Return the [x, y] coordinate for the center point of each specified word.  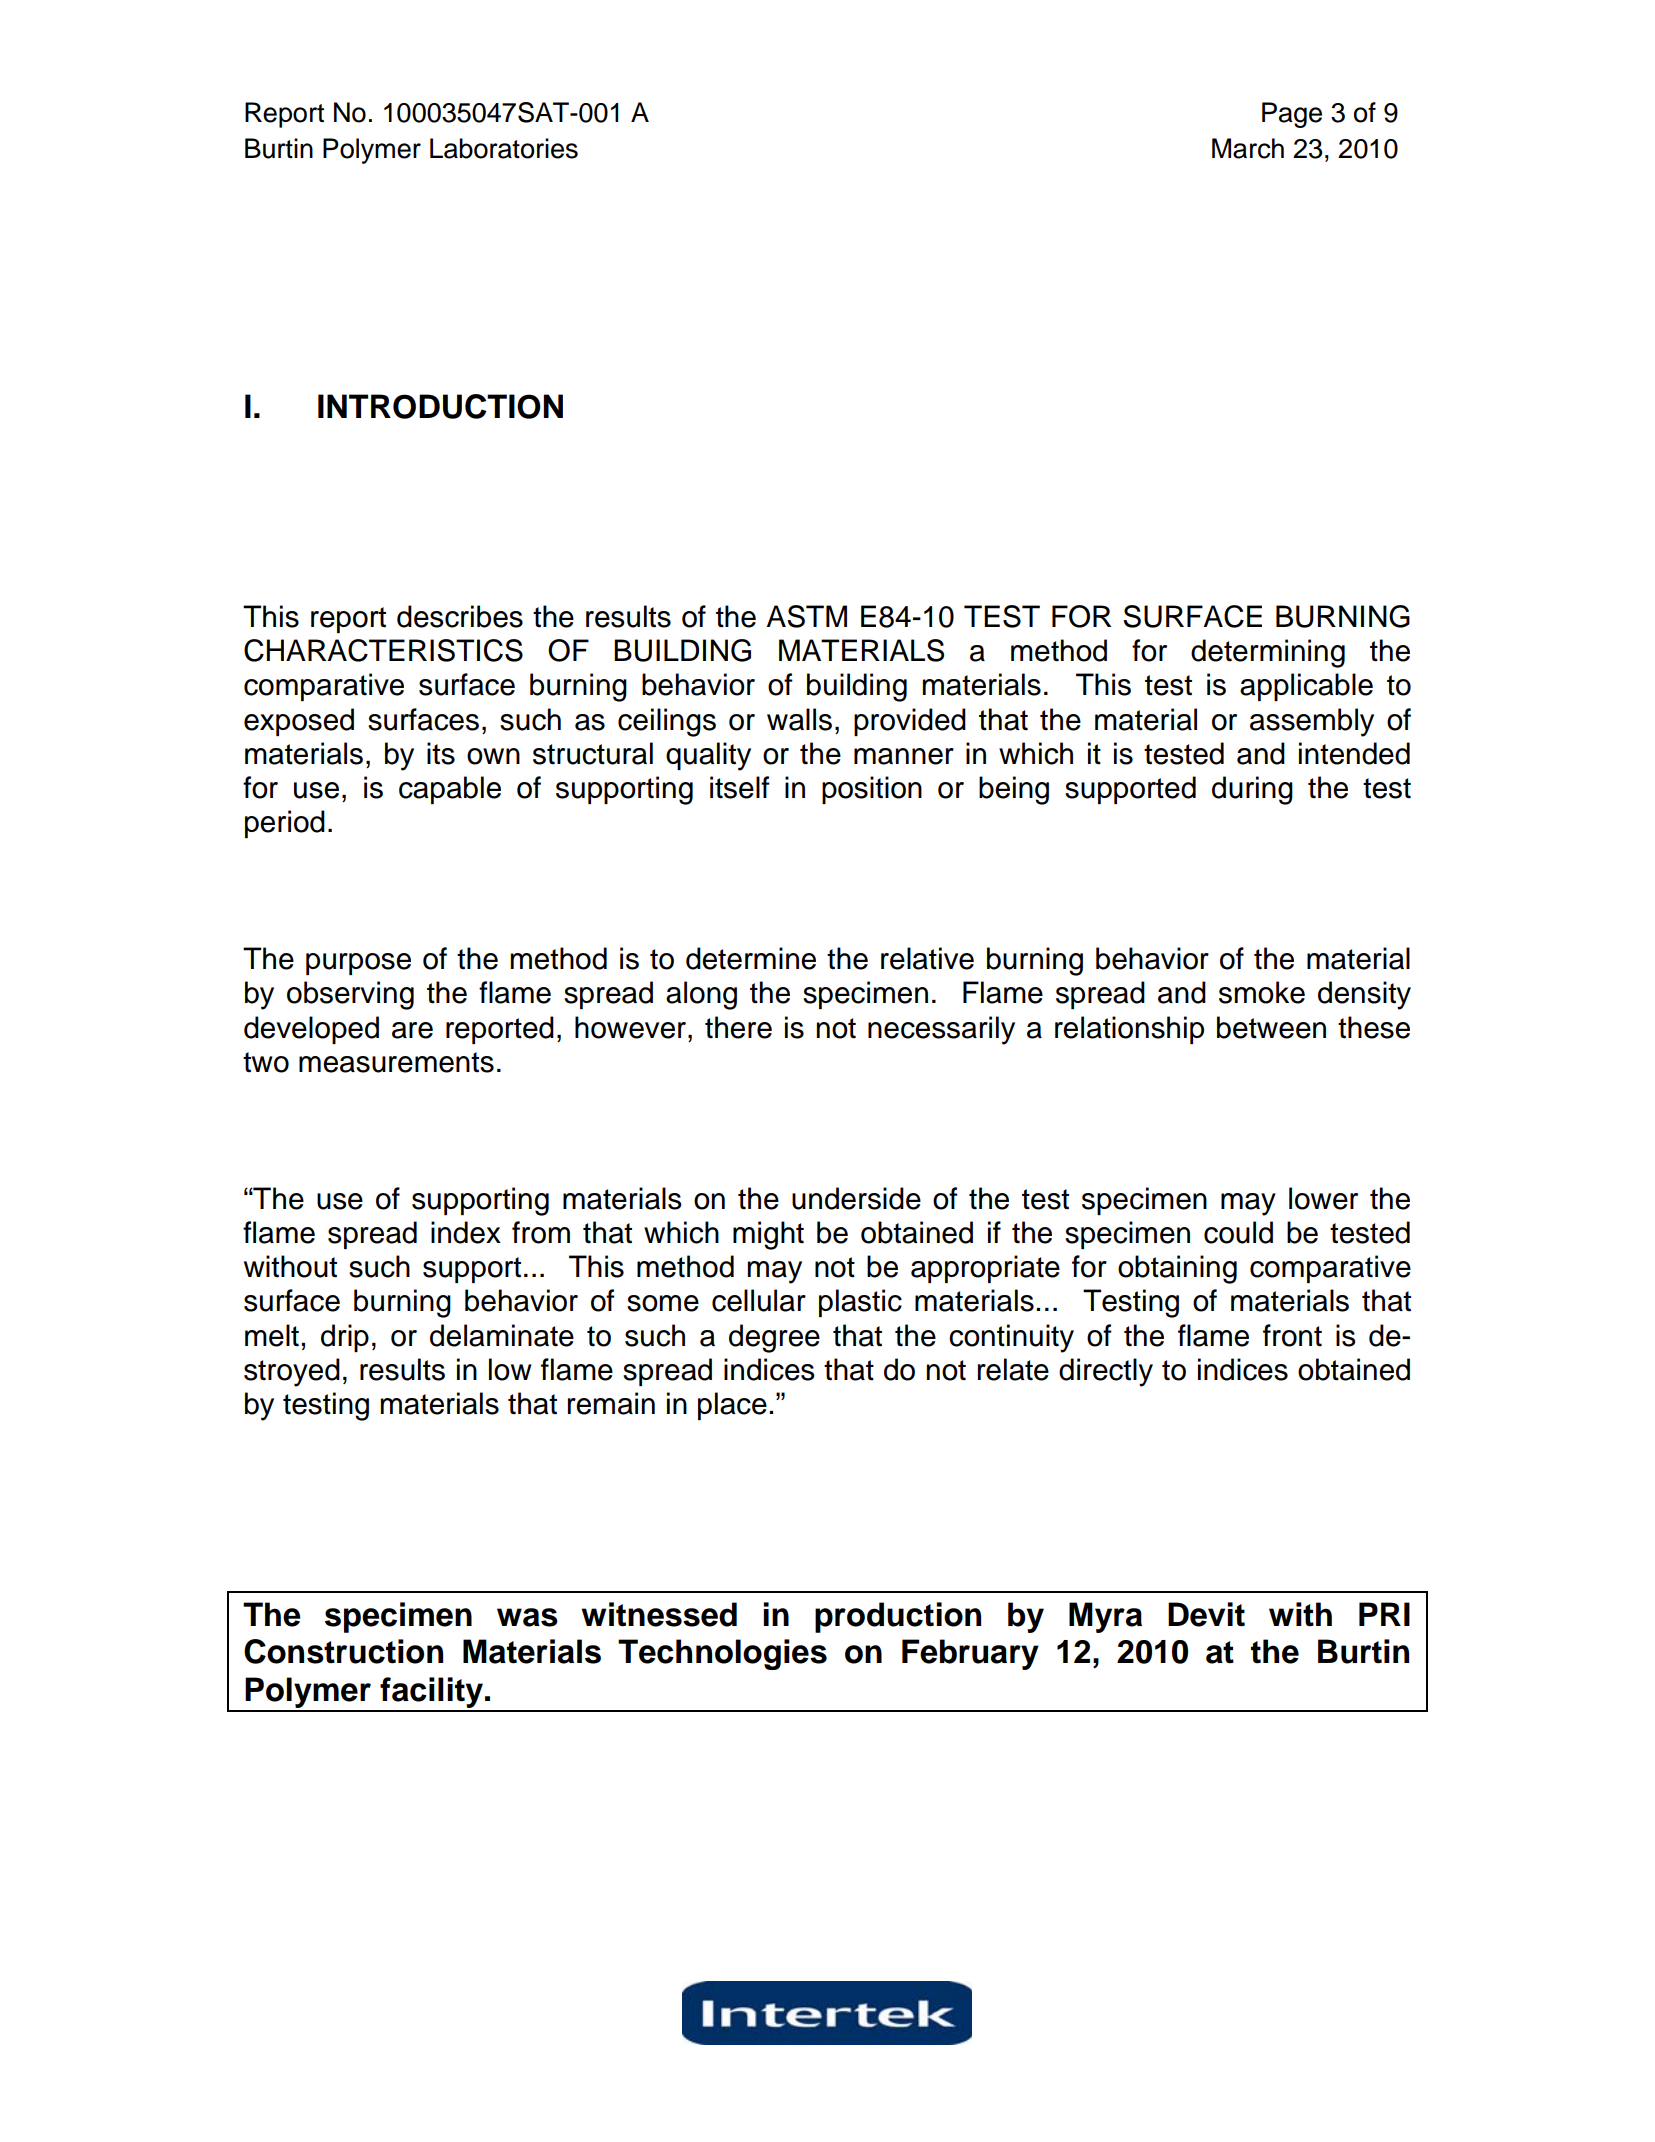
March [1248, 148]
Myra [1105, 1617]
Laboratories [504, 148]
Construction [343, 1651]
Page [1292, 115]
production [898, 1617]
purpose [358, 964]
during [1252, 790]
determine [751, 958]
